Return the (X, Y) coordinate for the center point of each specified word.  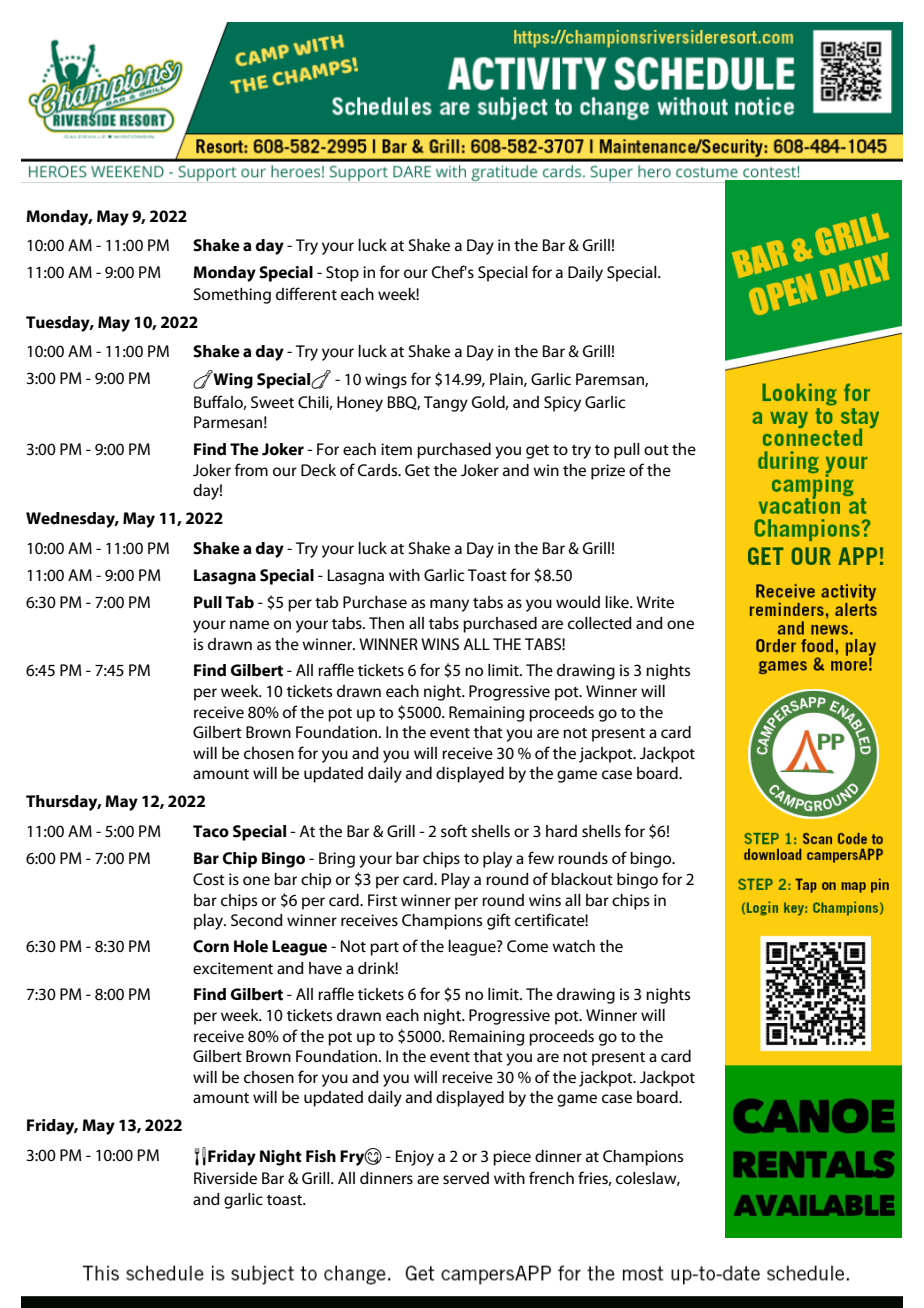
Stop (342, 274)
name (249, 624)
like (618, 602)
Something (232, 296)
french (551, 1178)
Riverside (225, 1178)
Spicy (562, 404)
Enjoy (415, 1158)
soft (454, 830)
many (449, 605)
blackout (582, 879)
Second (257, 920)
